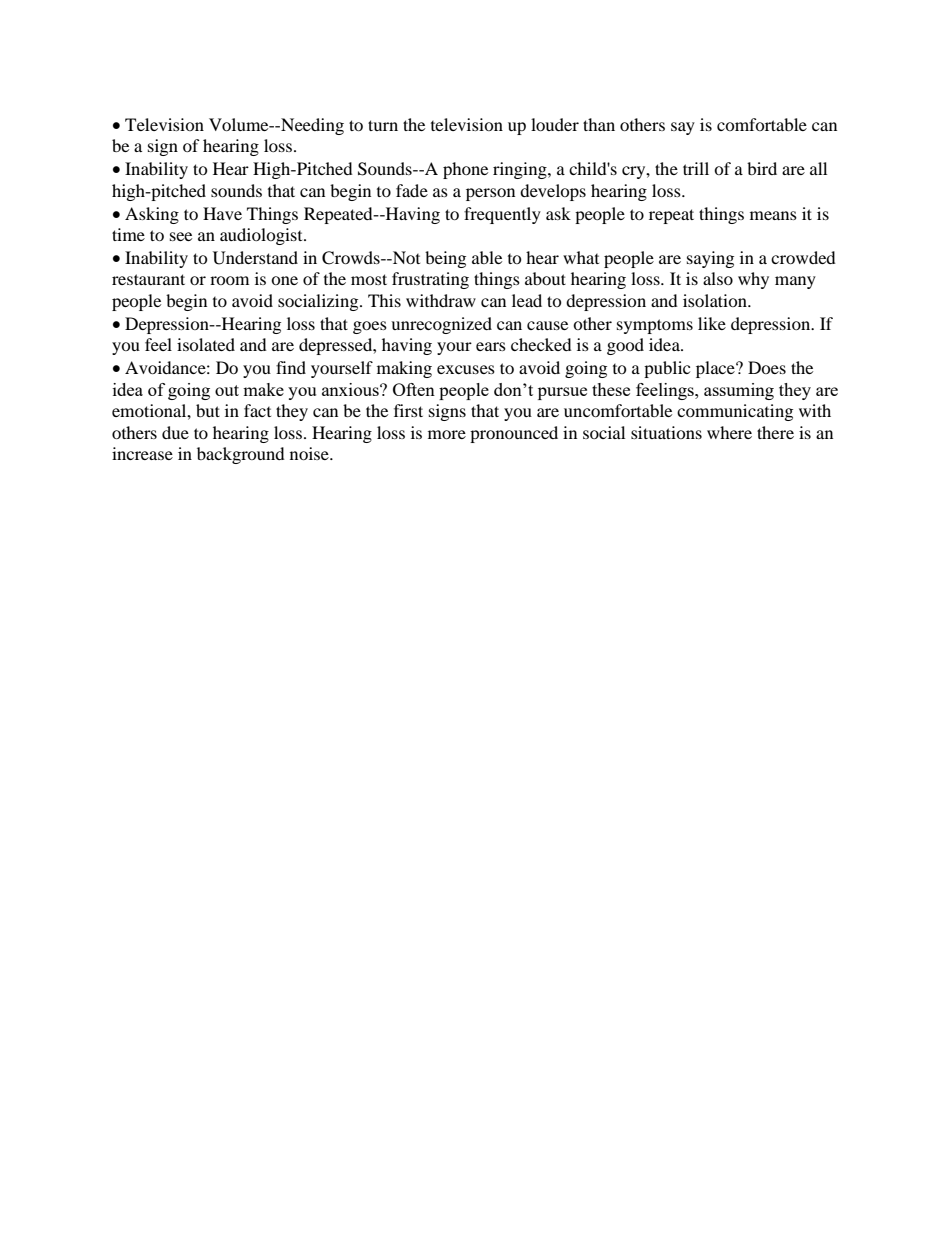 The height and width of the screenshot is (1233, 952). What do you see at coordinates (555, 124) in the screenshot?
I see `louder` at bounding box center [555, 124].
